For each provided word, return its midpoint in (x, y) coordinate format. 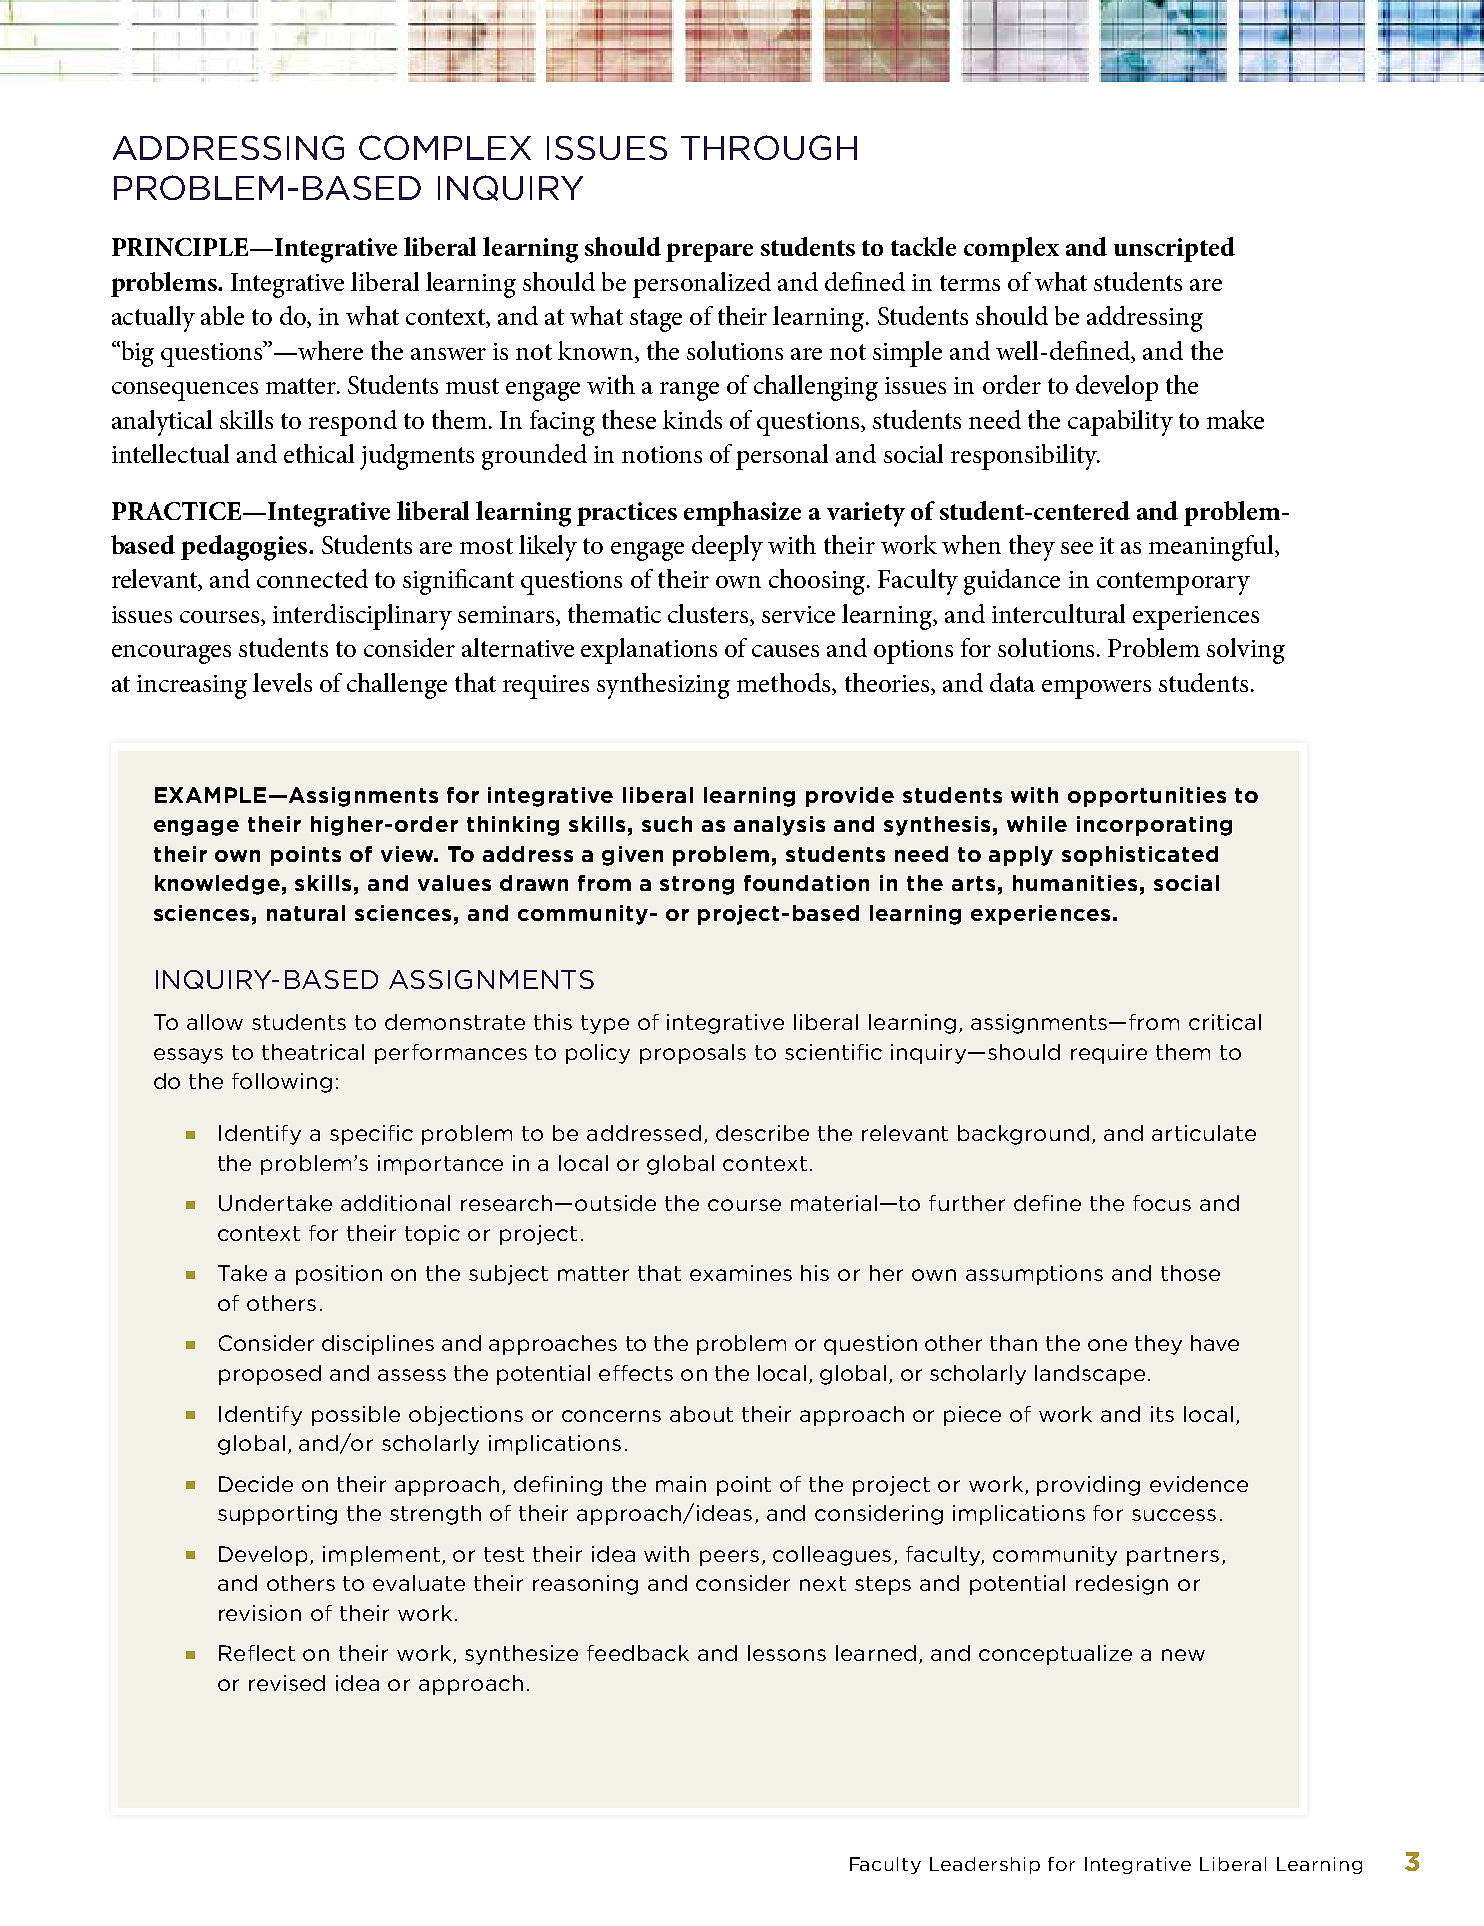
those (1190, 1273)
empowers (1096, 689)
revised (287, 1683)
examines (741, 1273)
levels (282, 682)
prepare (709, 252)
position (339, 1275)
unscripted (1174, 249)
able (222, 315)
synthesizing (663, 686)
